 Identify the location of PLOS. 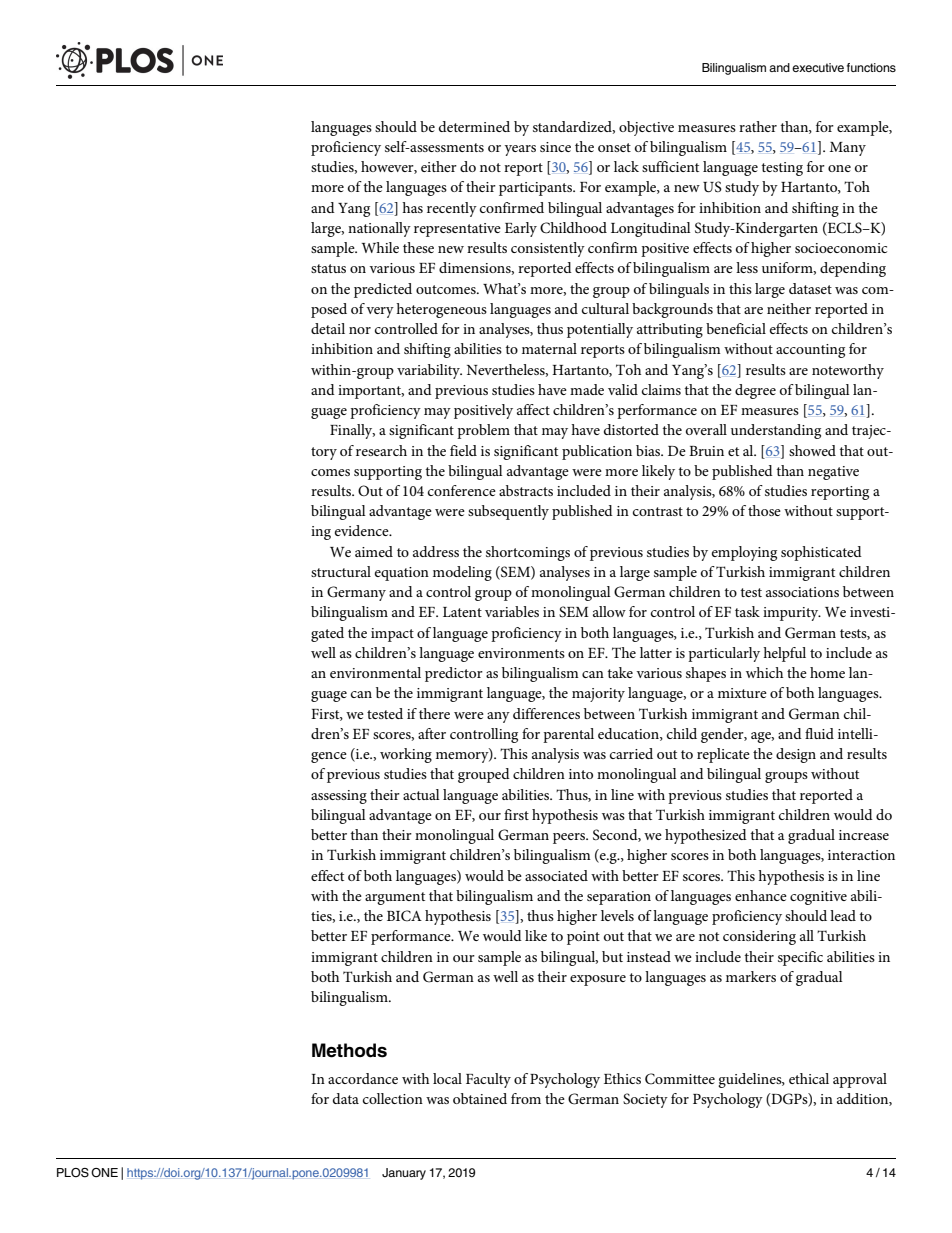
(73, 1173).
